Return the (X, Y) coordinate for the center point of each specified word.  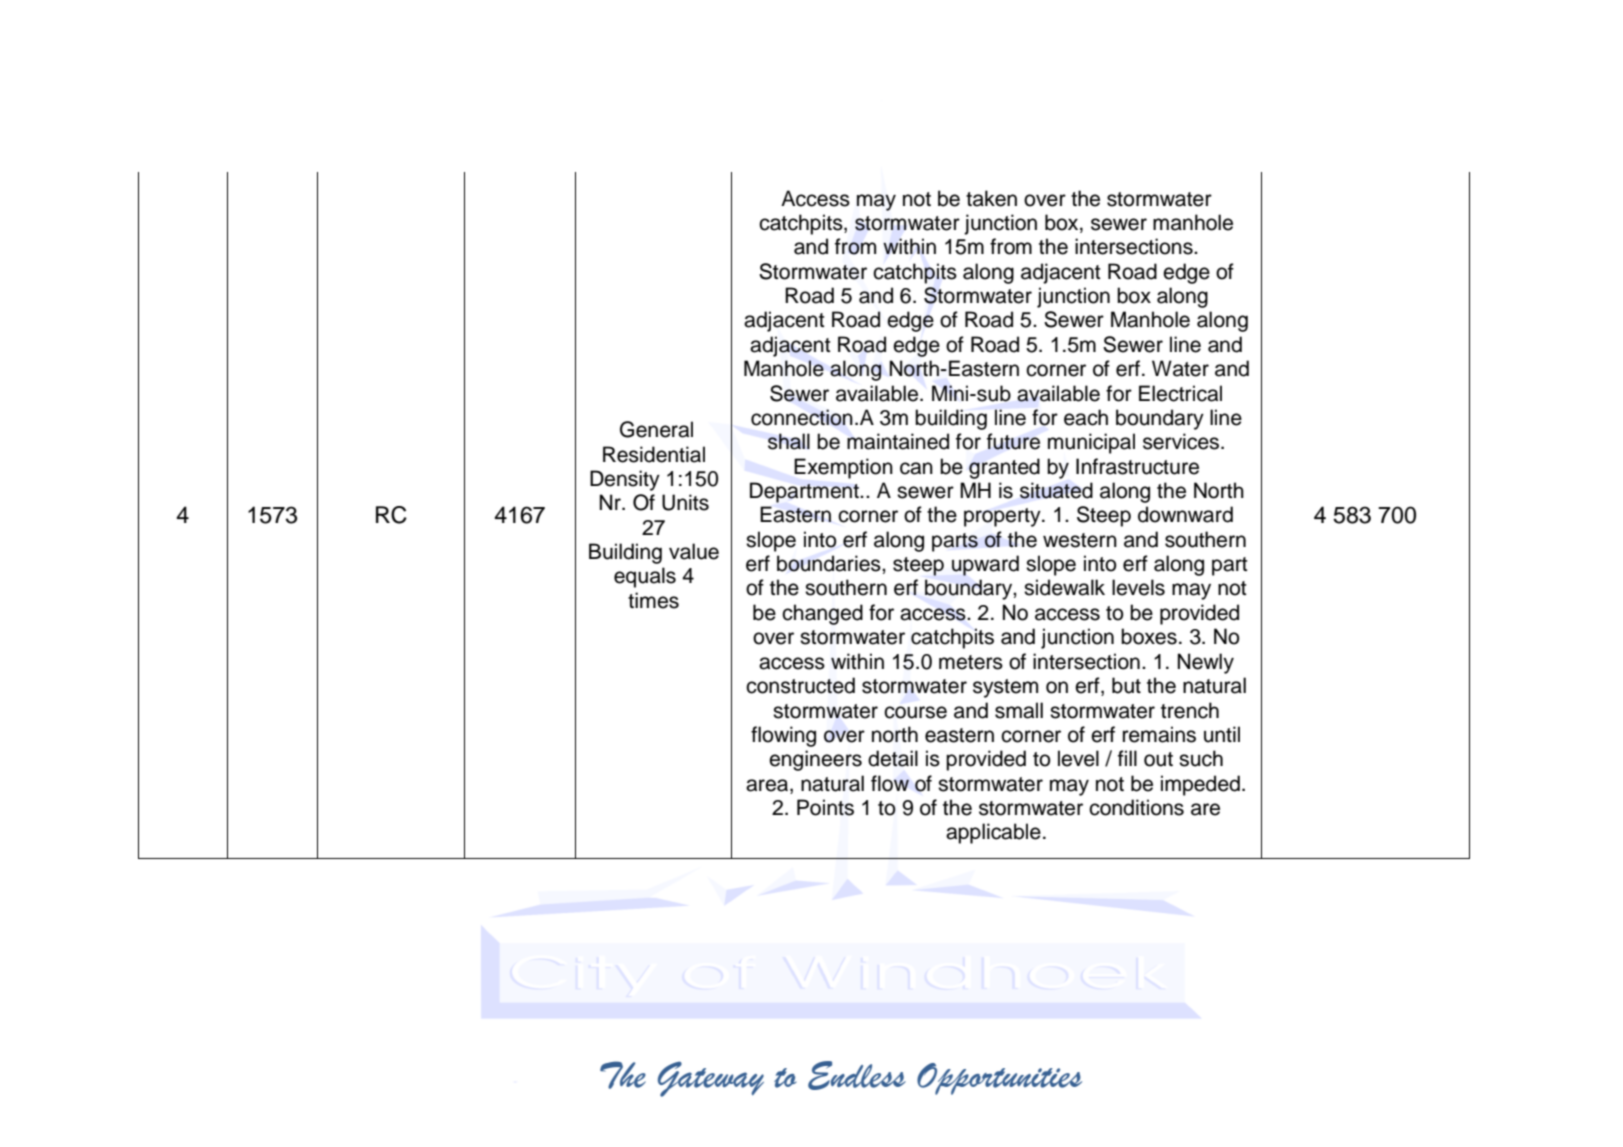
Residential (654, 454)
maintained (898, 441)
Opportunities (999, 1079)
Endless (857, 1075)
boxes (1149, 636)
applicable (993, 833)
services (1182, 441)
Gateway (711, 1079)
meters (971, 662)
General (656, 429)
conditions (1136, 807)
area (768, 785)
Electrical (1180, 393)
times (653, 600)
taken (991, 198)
